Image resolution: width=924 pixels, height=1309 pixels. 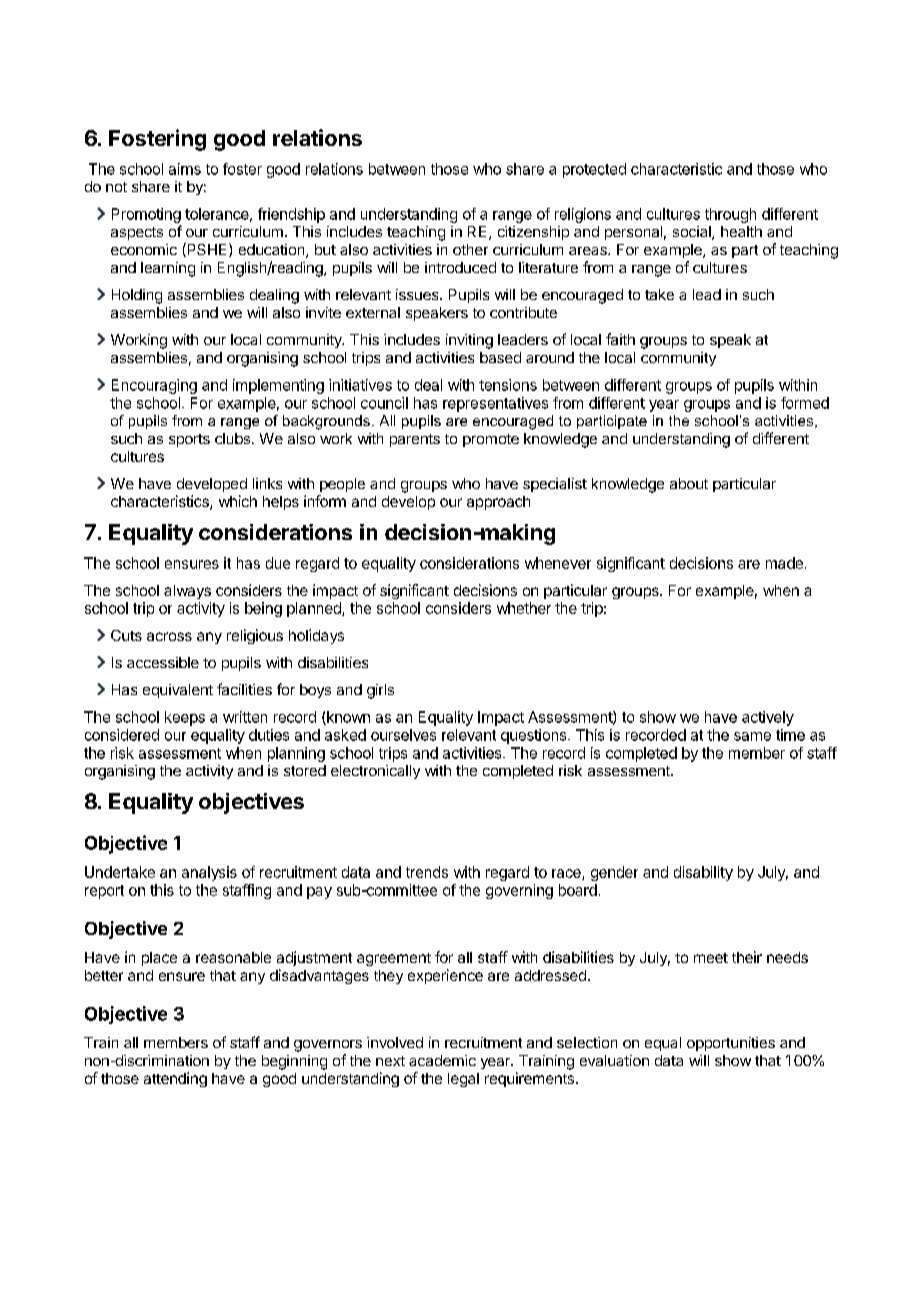 What do you see at coordinates (784, 563) in the screenshot?
I see `made` at bounding box center [784, 563].
